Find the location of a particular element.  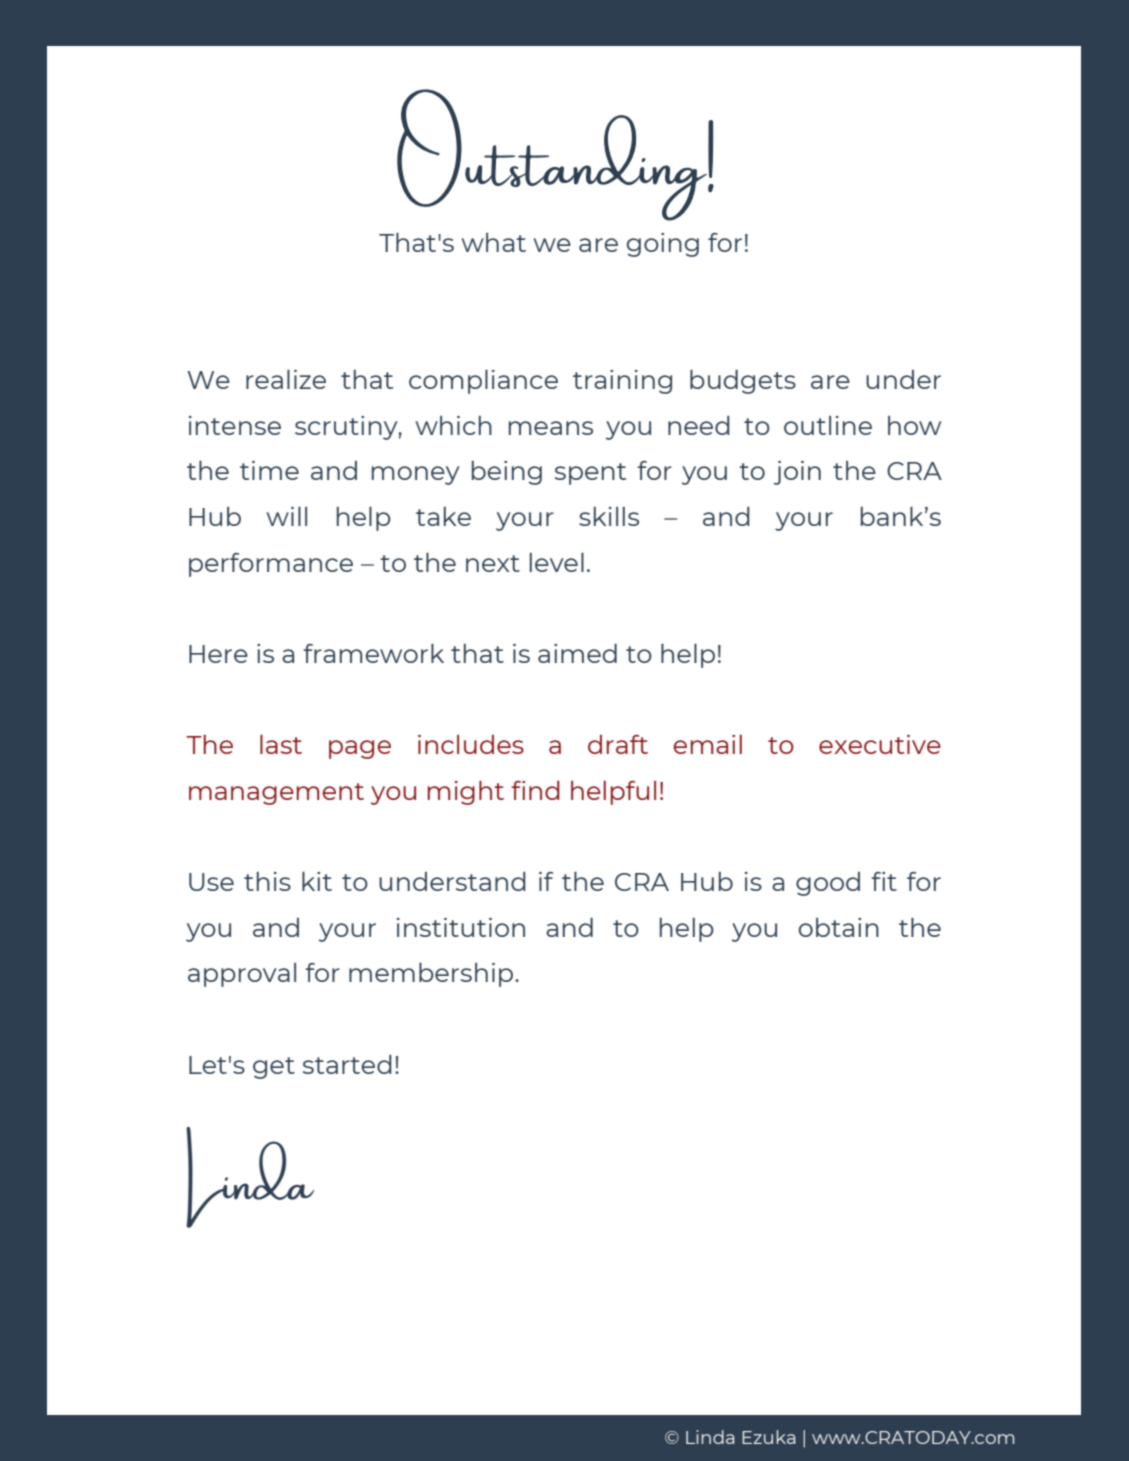

realize is located at coordinates (286, 379).
